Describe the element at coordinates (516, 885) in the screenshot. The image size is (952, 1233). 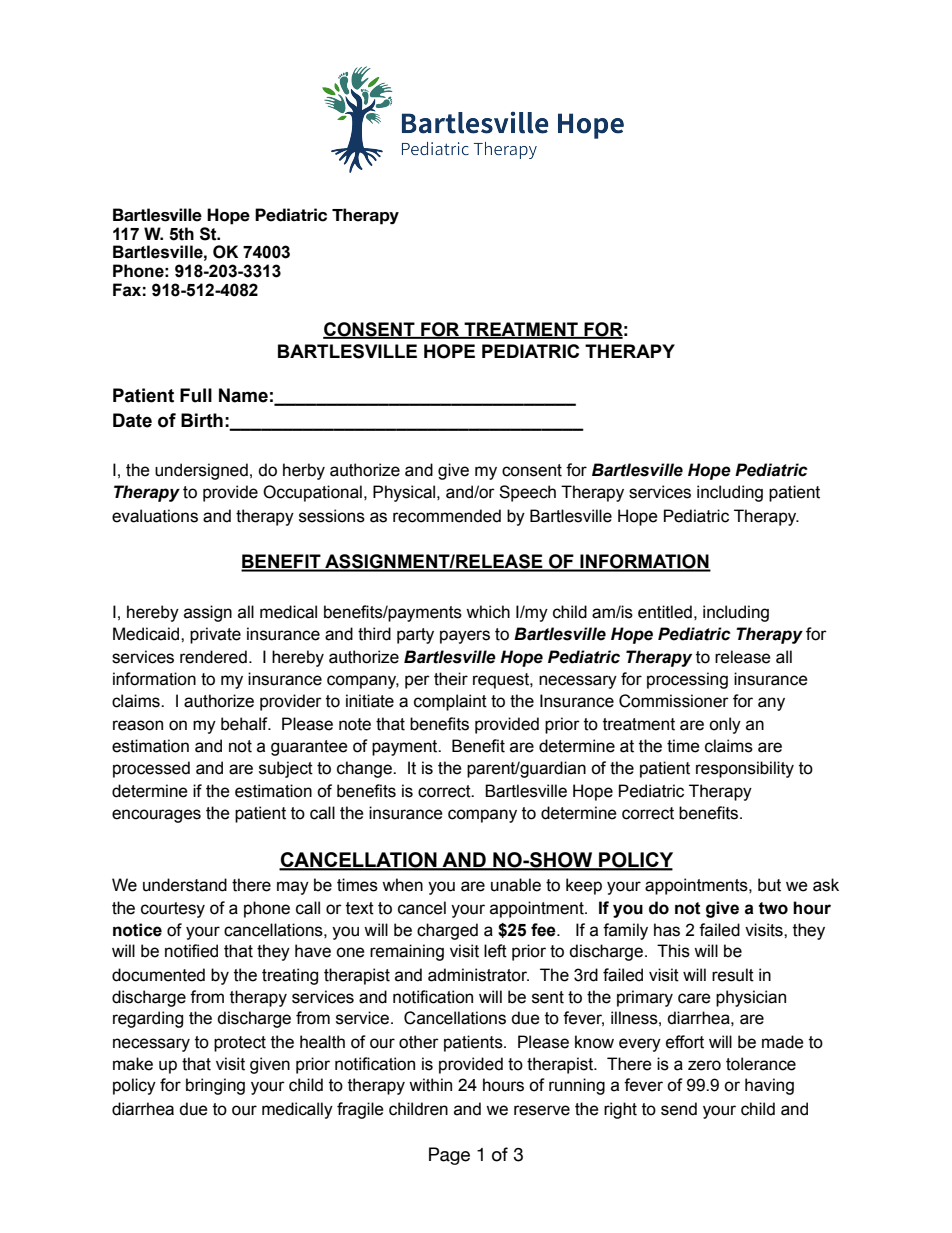
I see `unable` at that location.
